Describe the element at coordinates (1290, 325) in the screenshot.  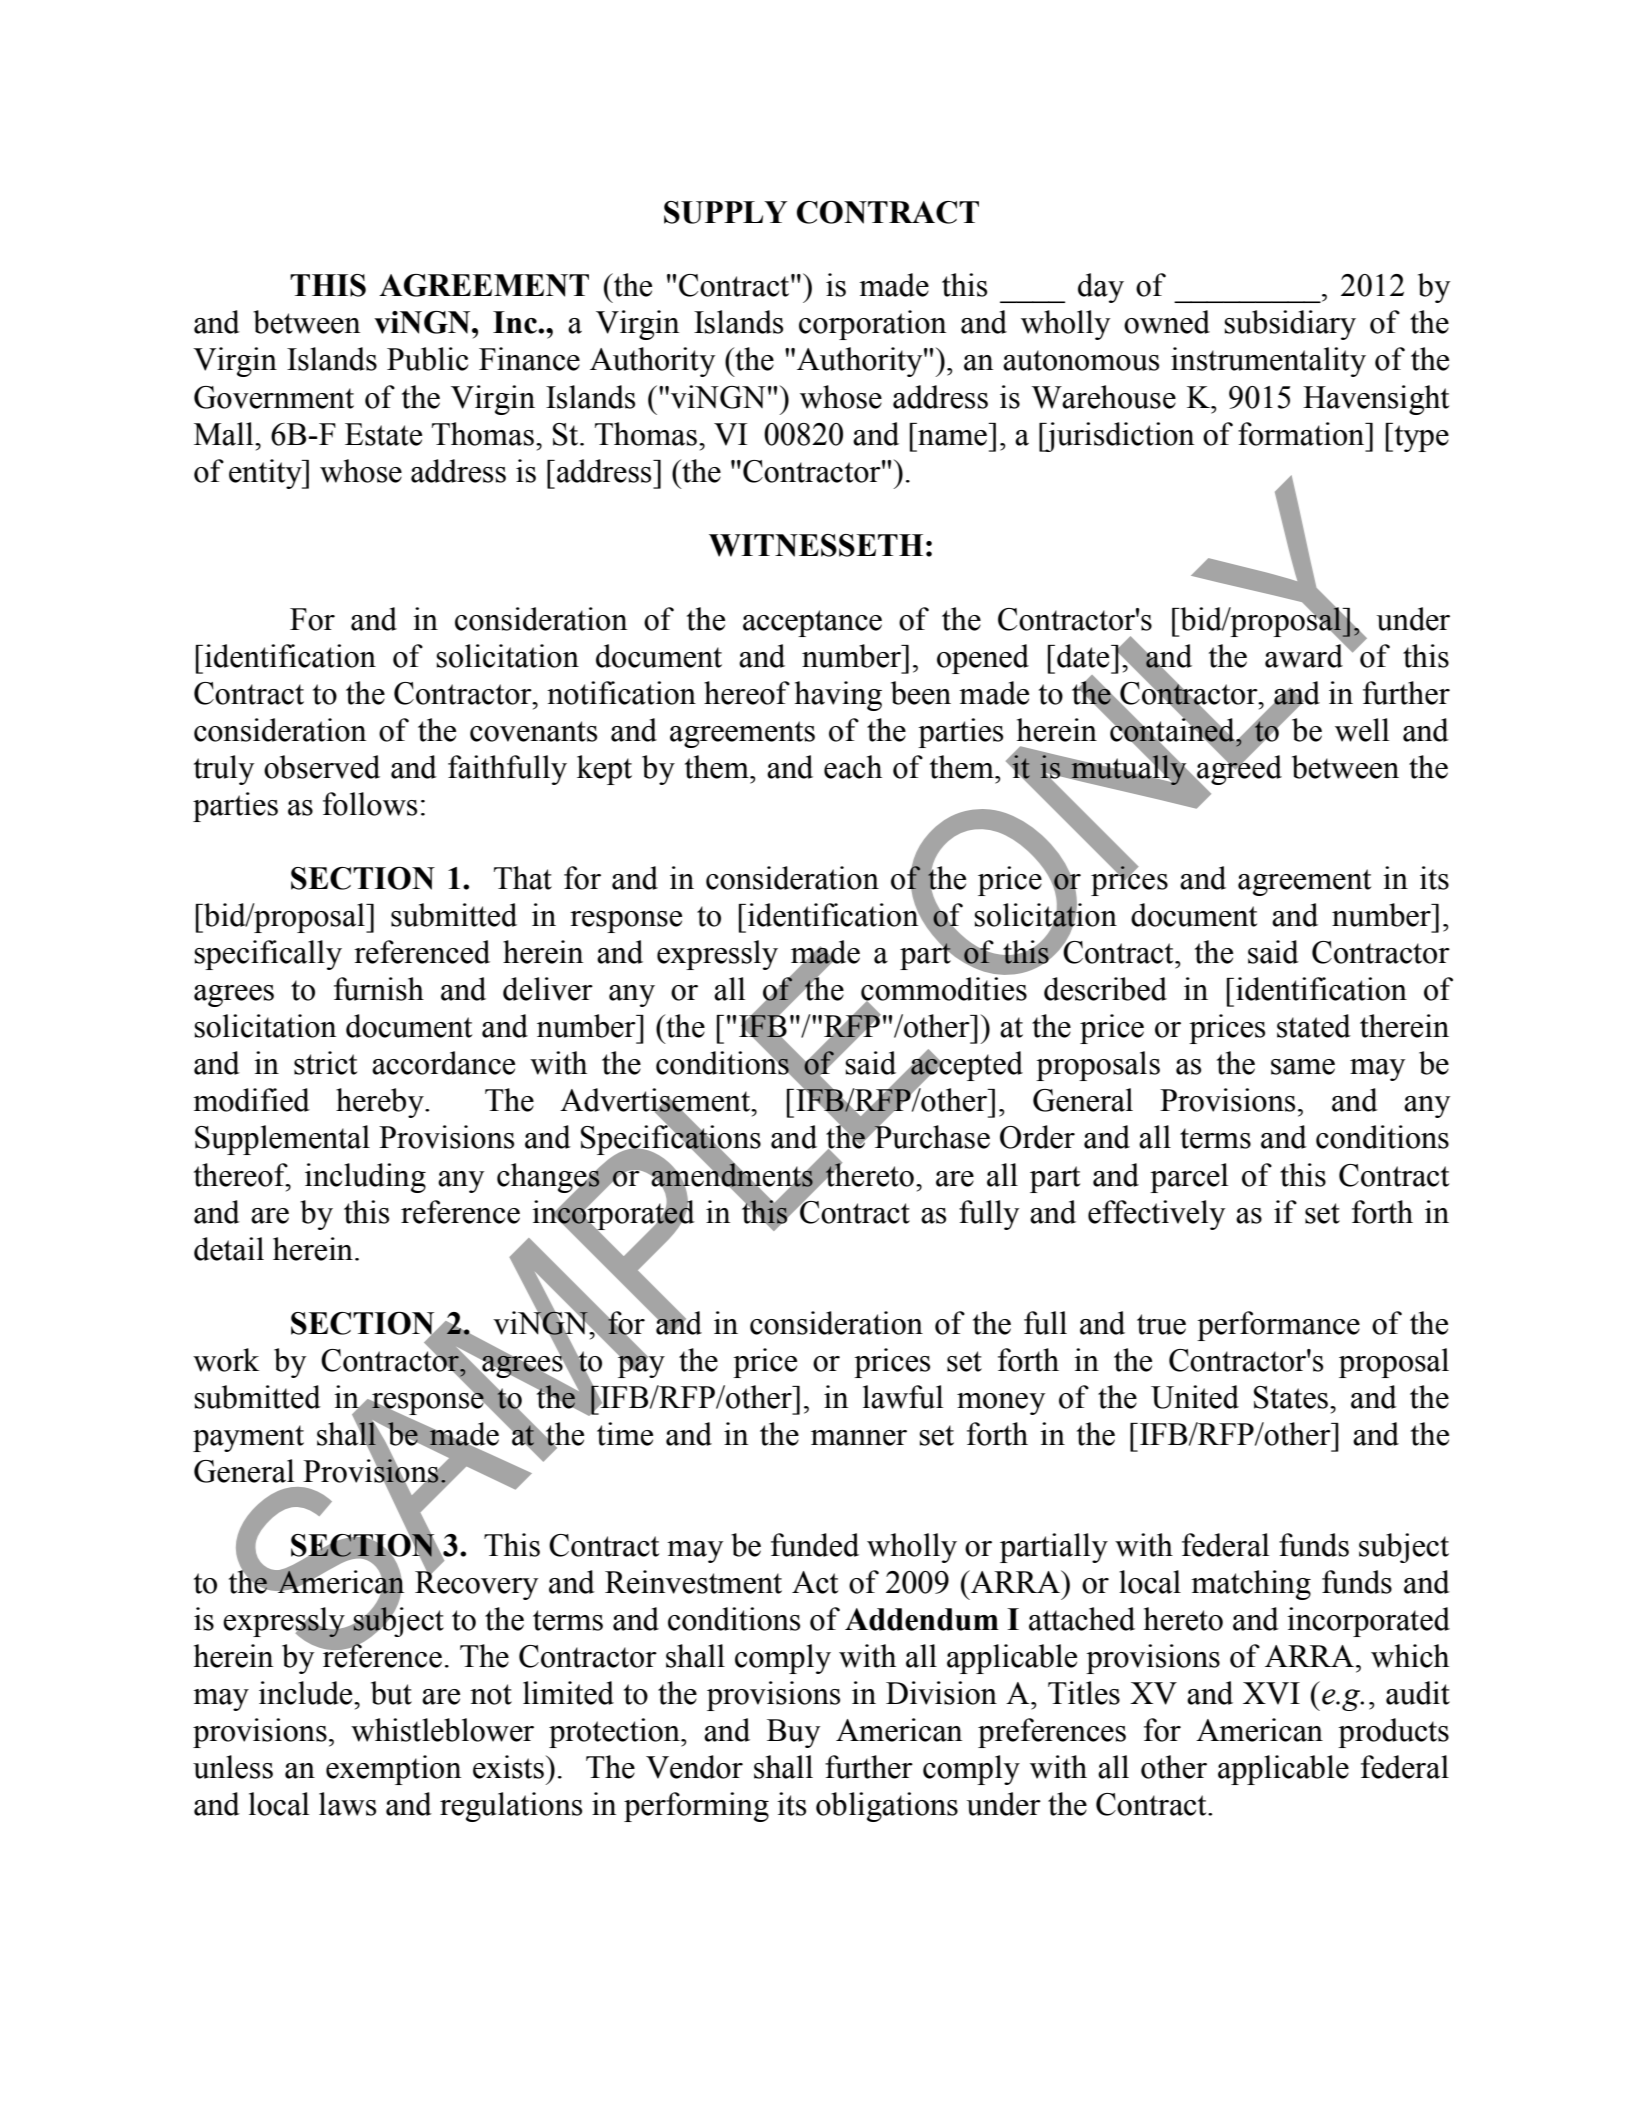
I see `subsidiary` at that location.
